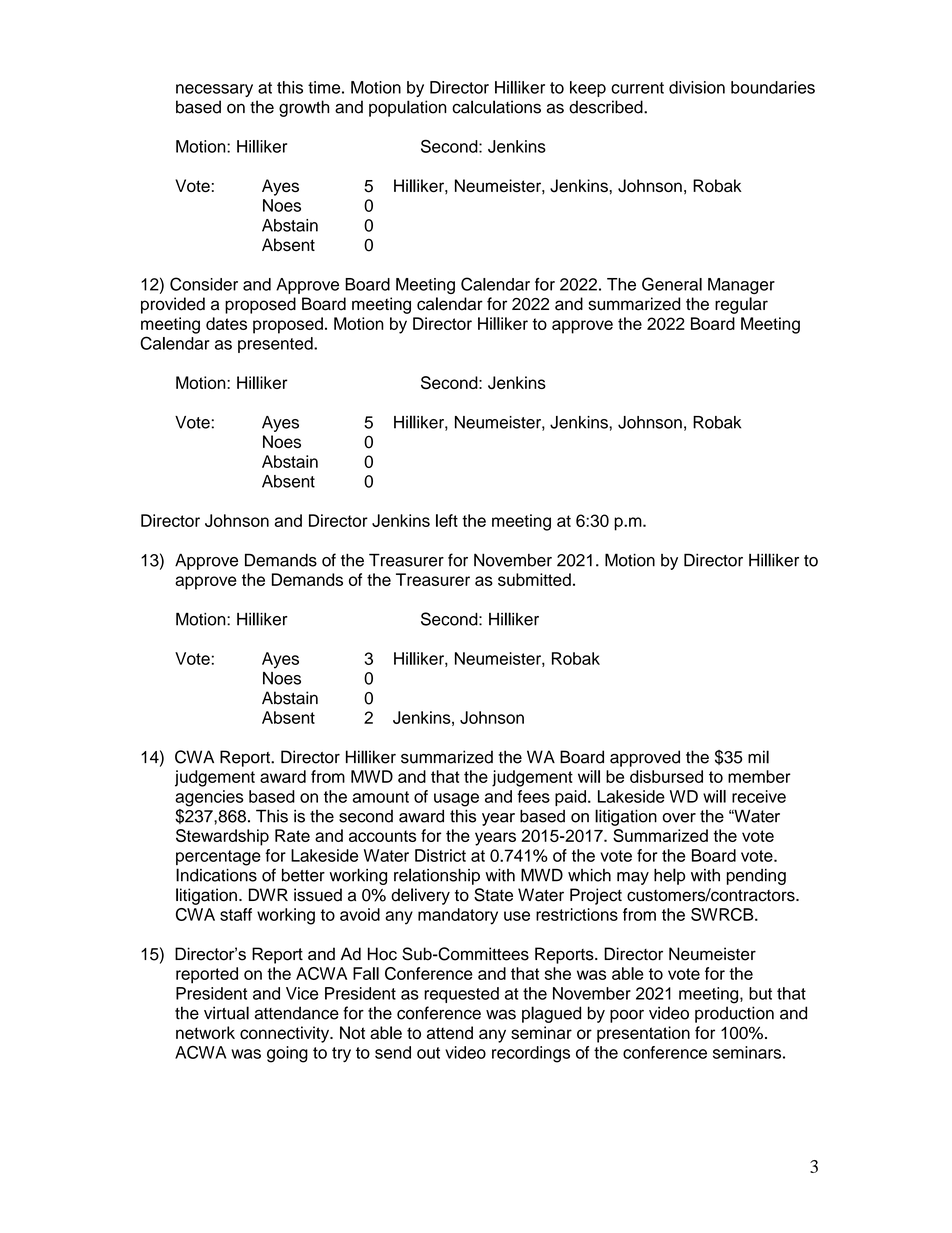 The image size is (952, 1233). What do you see at coordinates (496, 107) in the screenshot?
I see `calculations` at bounding box center [496, 107].
